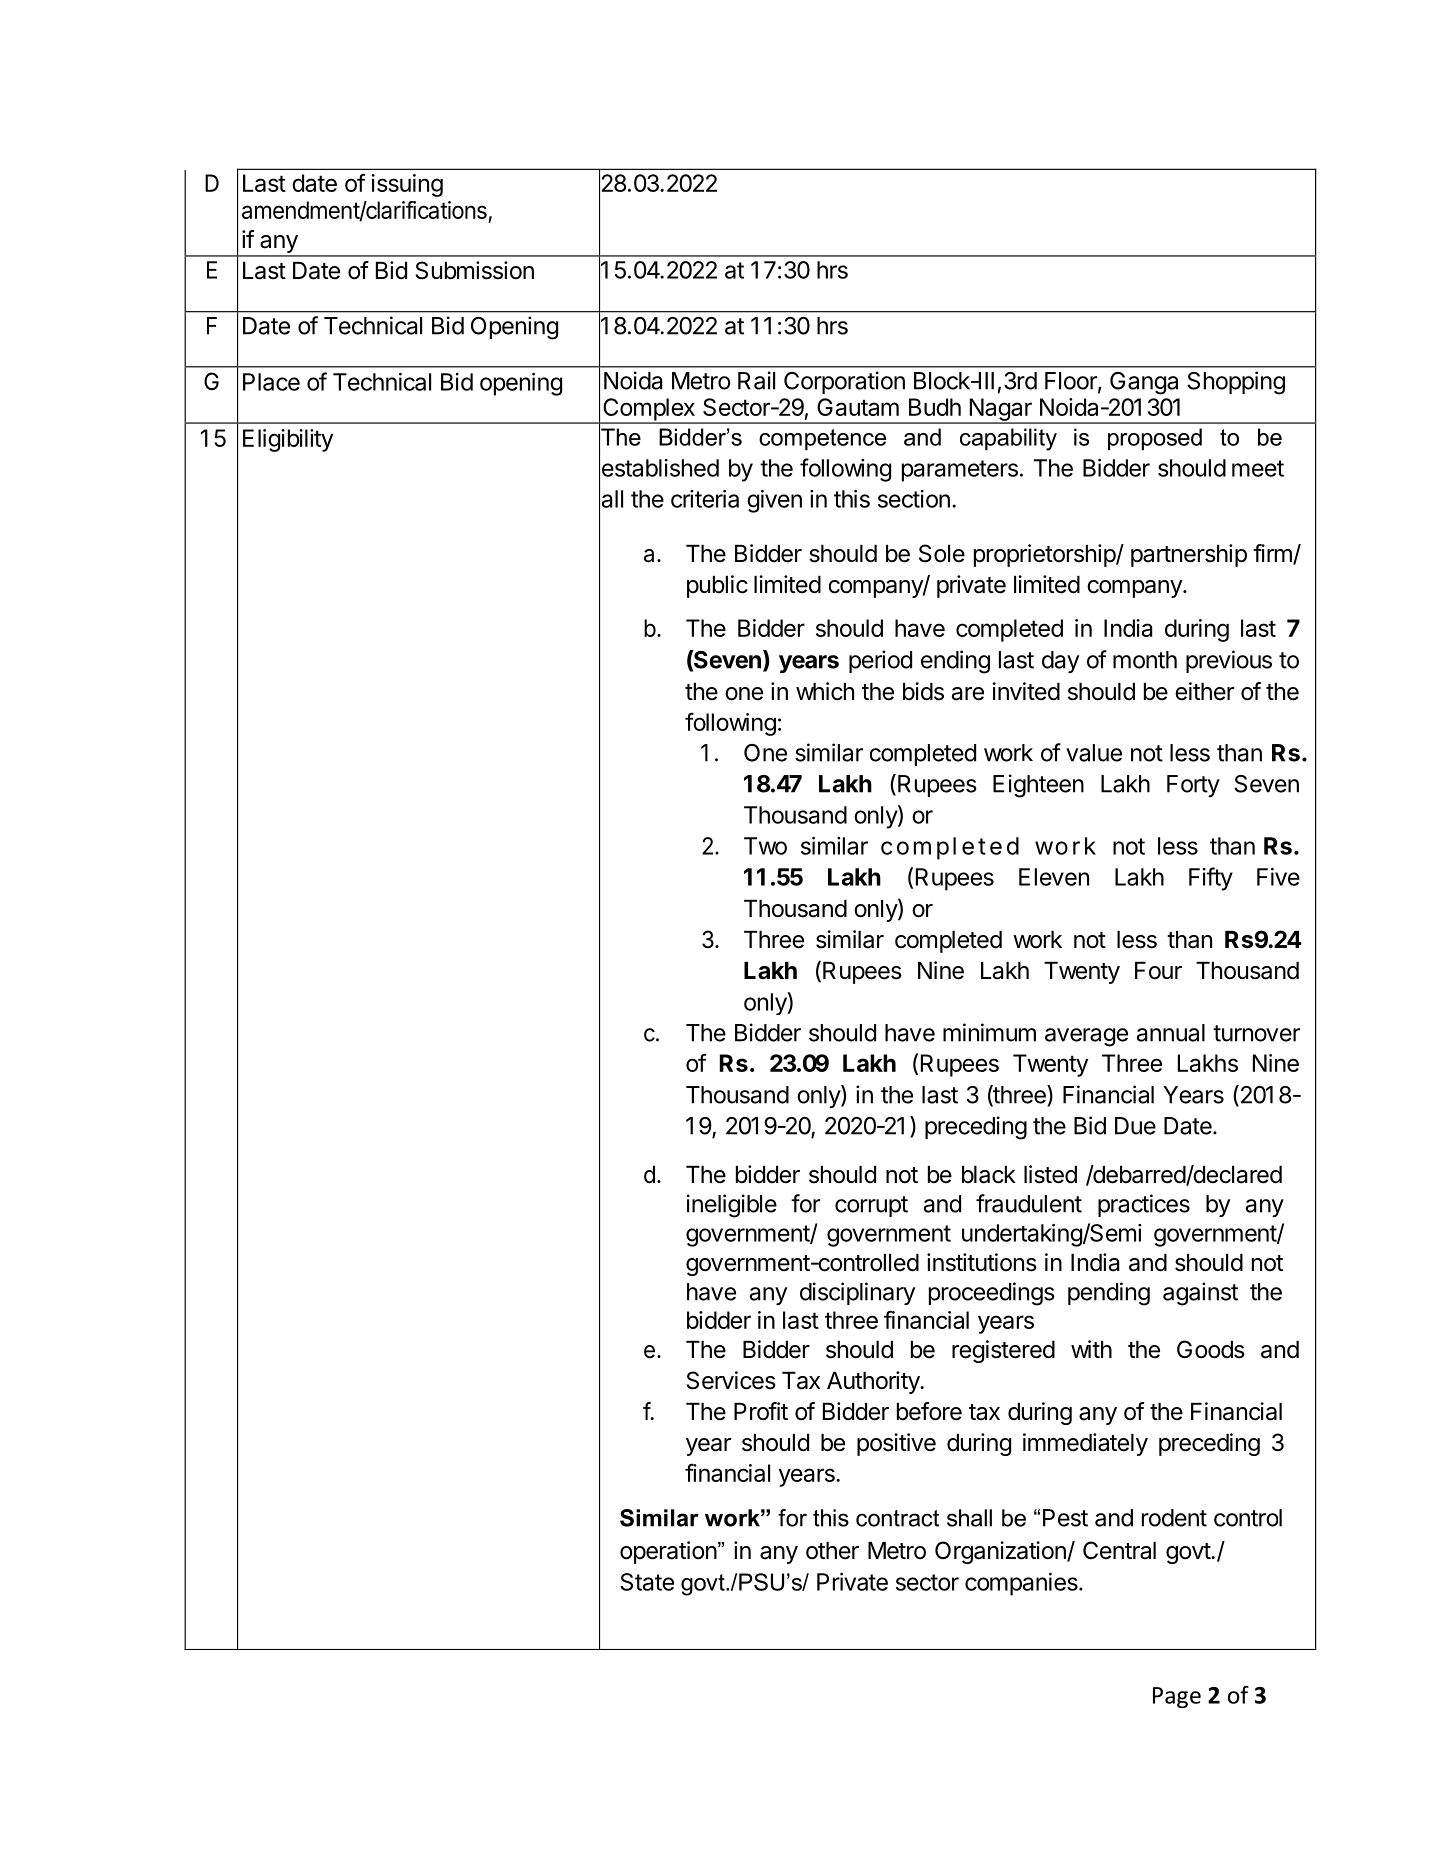 This screenshot has width=1435, height=1856. Describe the element at coordinates (832, 1551) in the screenshot. I see `other` at that location.
